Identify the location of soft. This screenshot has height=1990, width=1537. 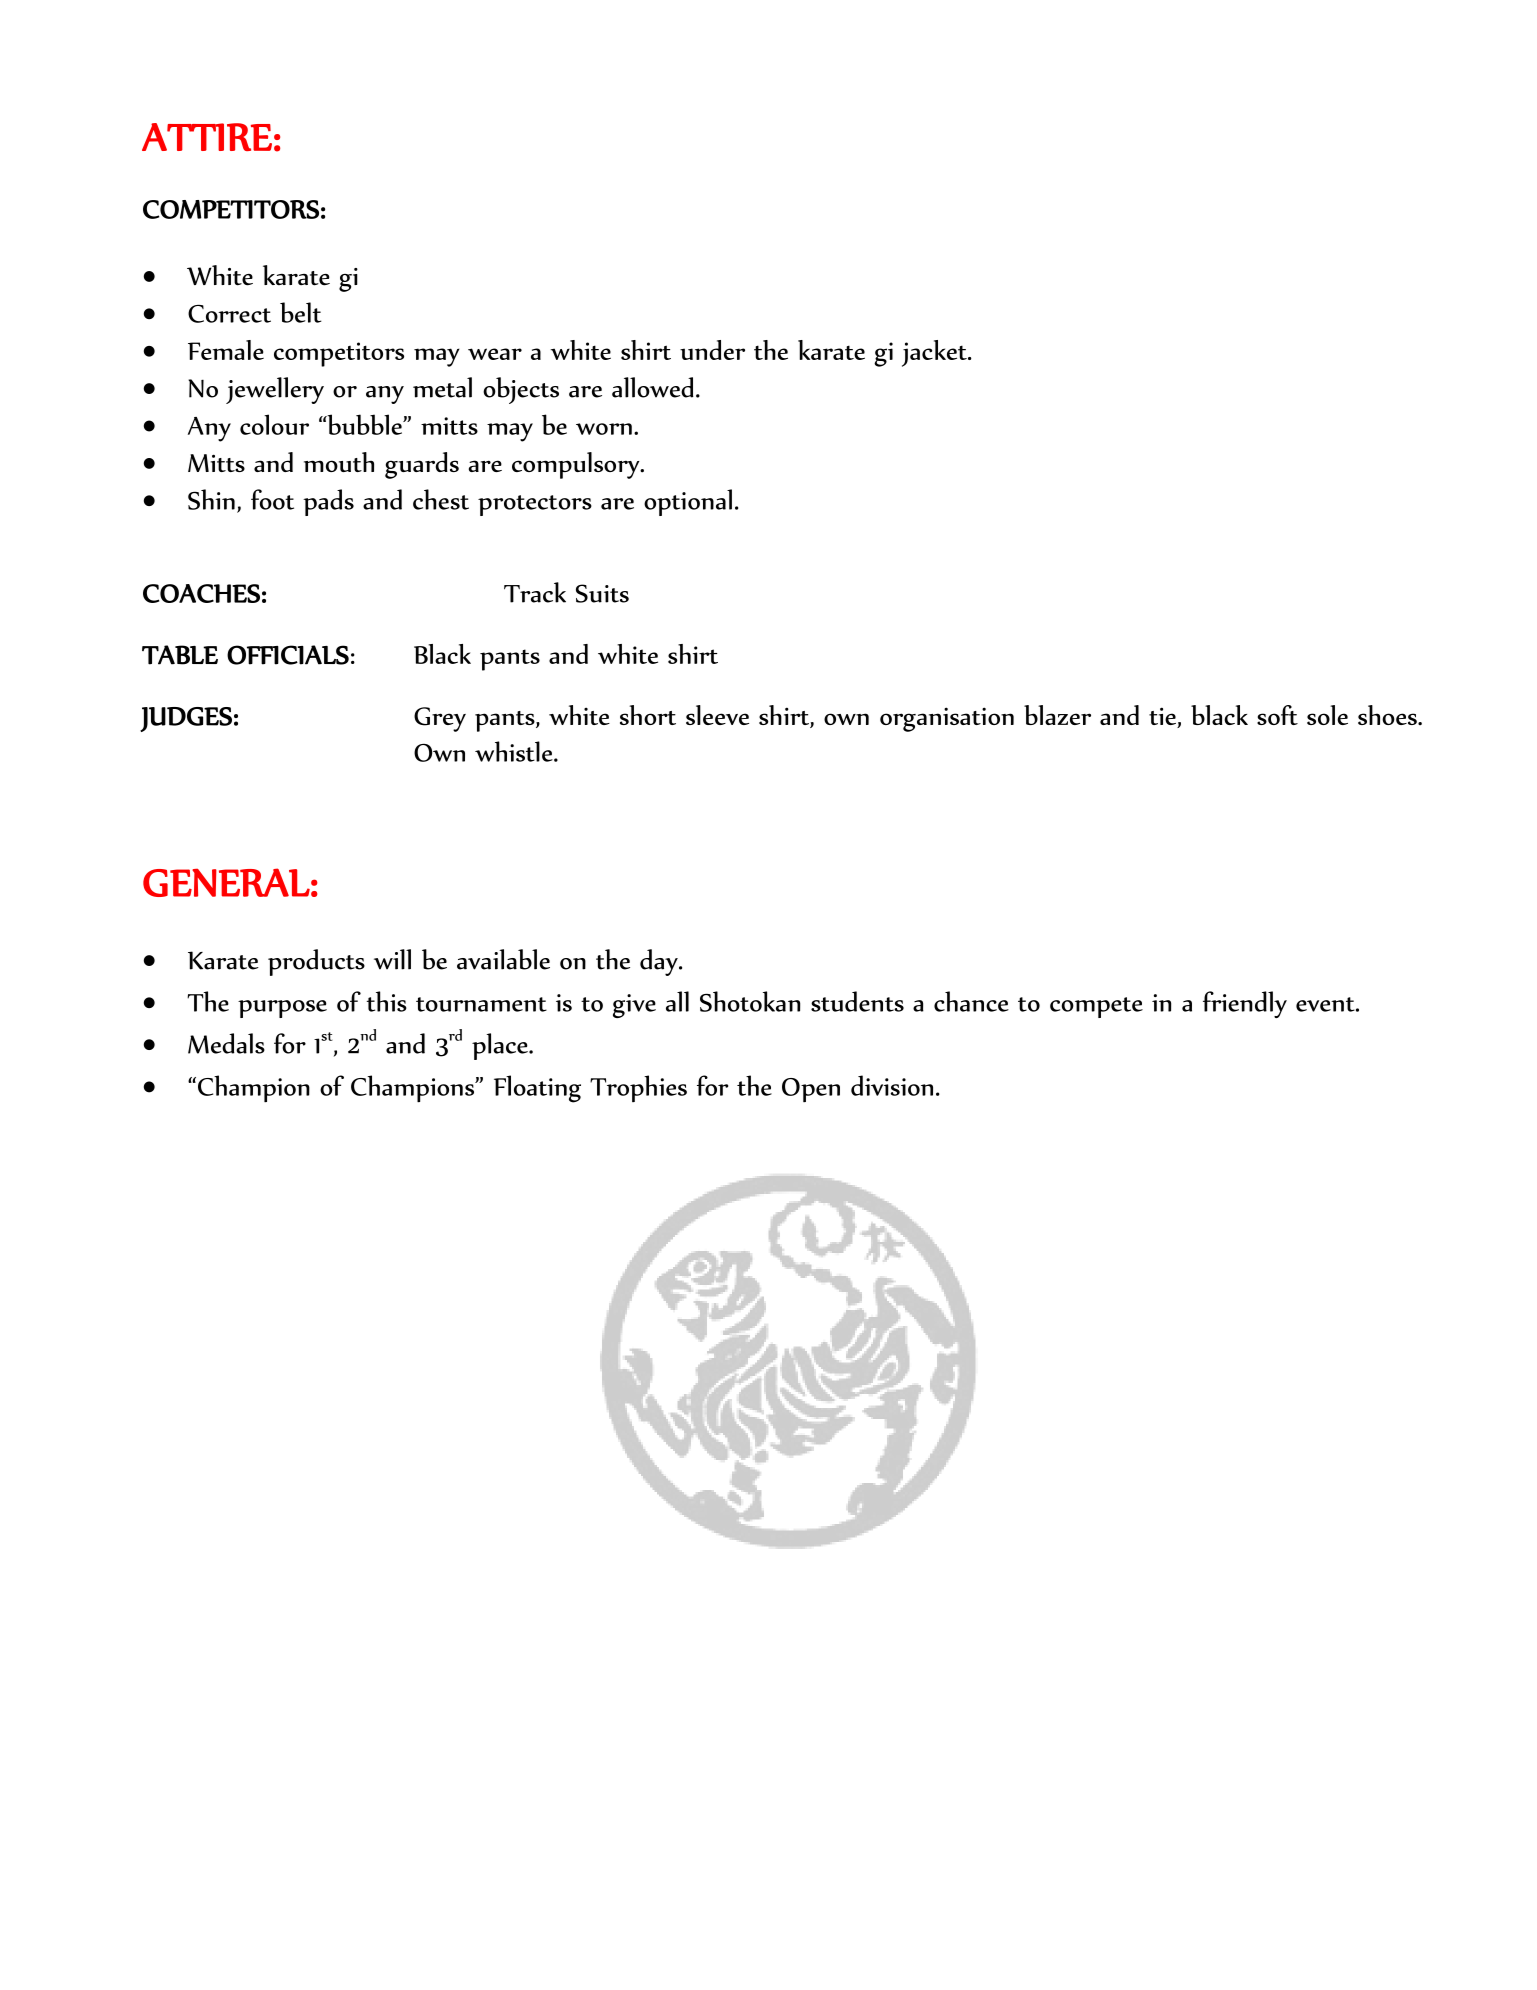
(1277, 715).
